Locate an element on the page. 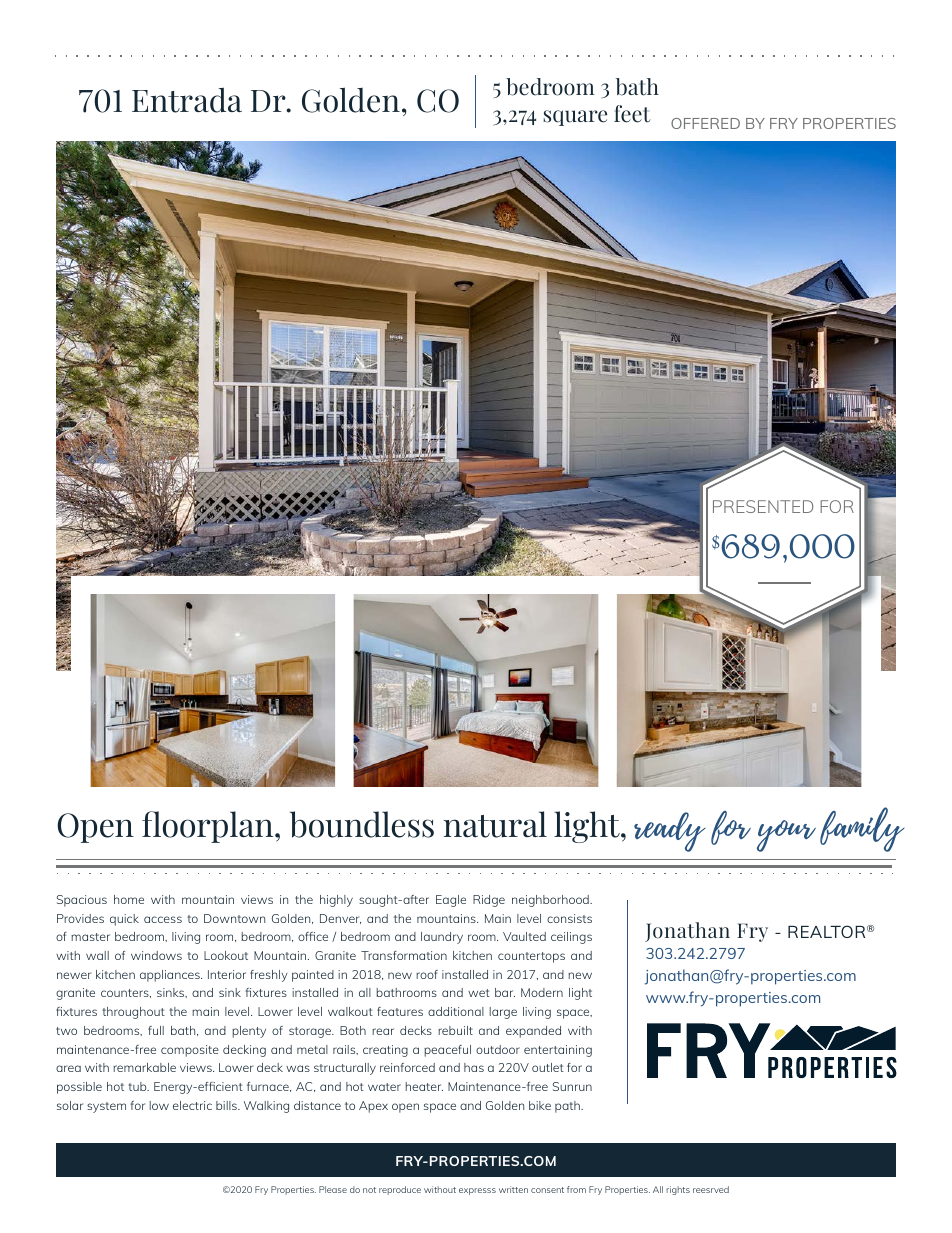  your is located at coordinates (786, 836).
